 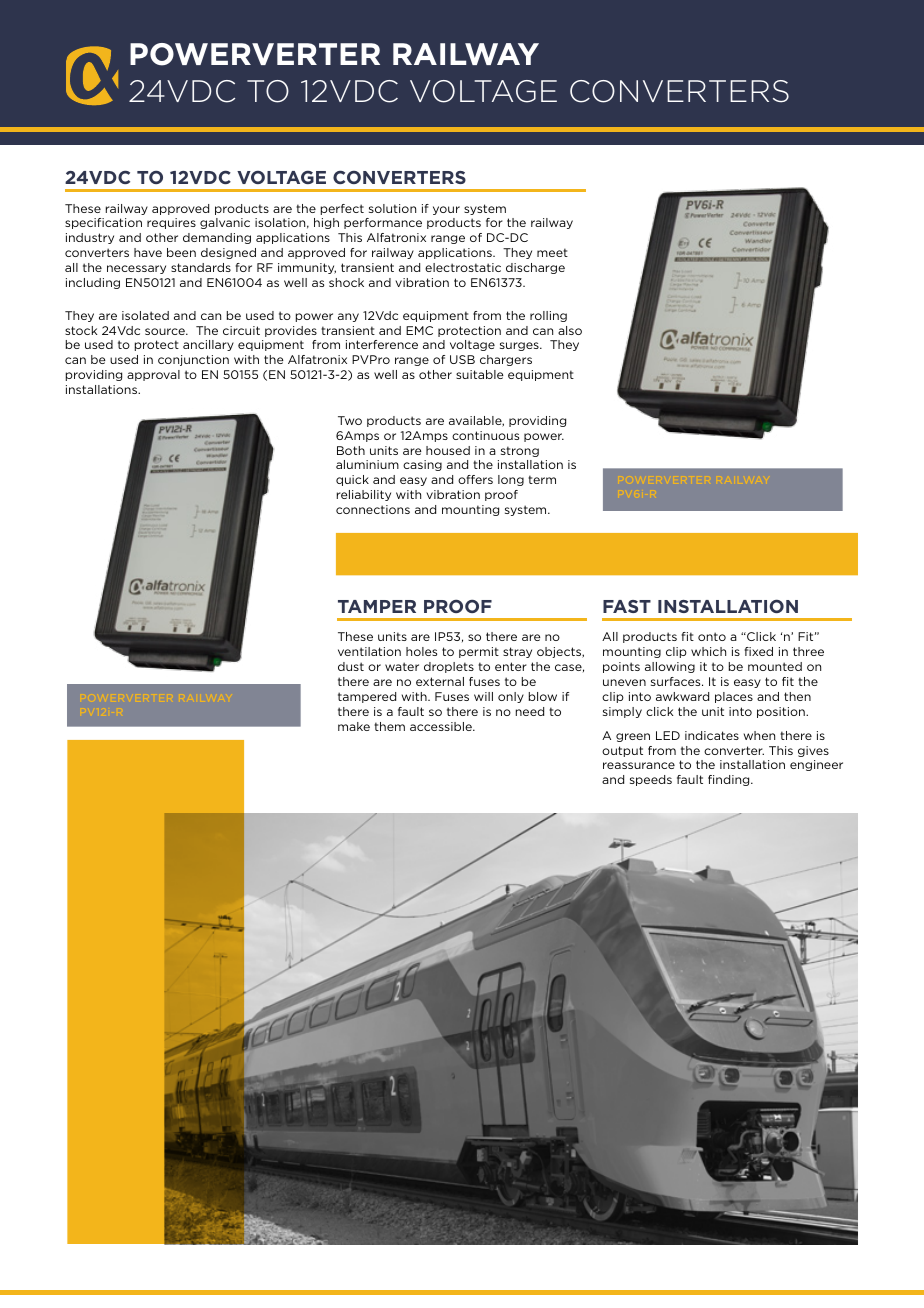 I want to click on meet, so click(x=552, y=252).
